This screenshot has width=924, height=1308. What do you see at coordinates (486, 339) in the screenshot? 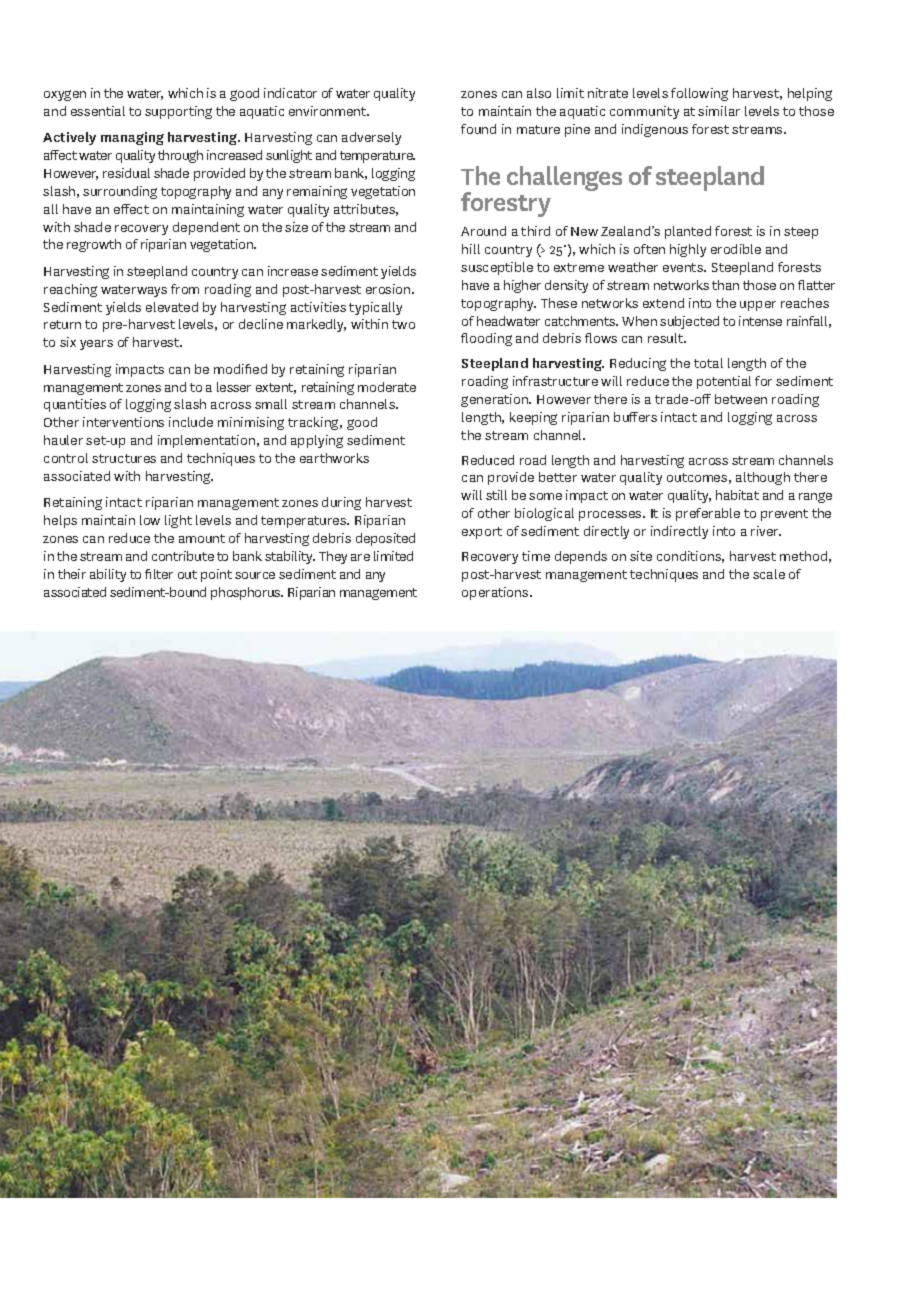
I see `flooding` at bounding box center [486, 339].
